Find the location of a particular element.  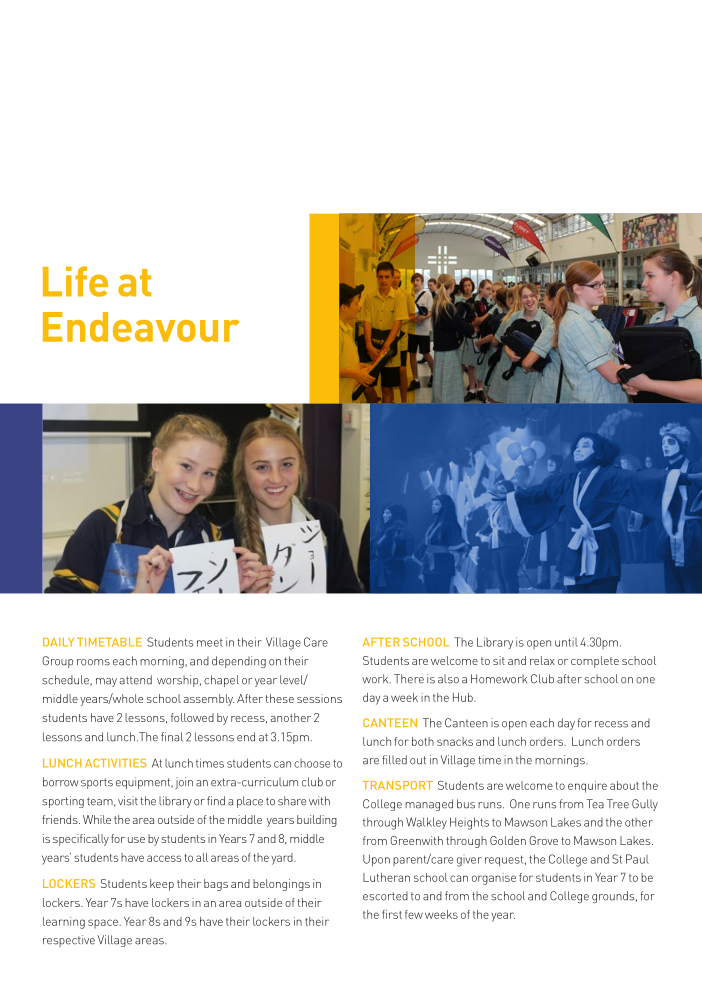

first is located at coordinates (392, 914).
